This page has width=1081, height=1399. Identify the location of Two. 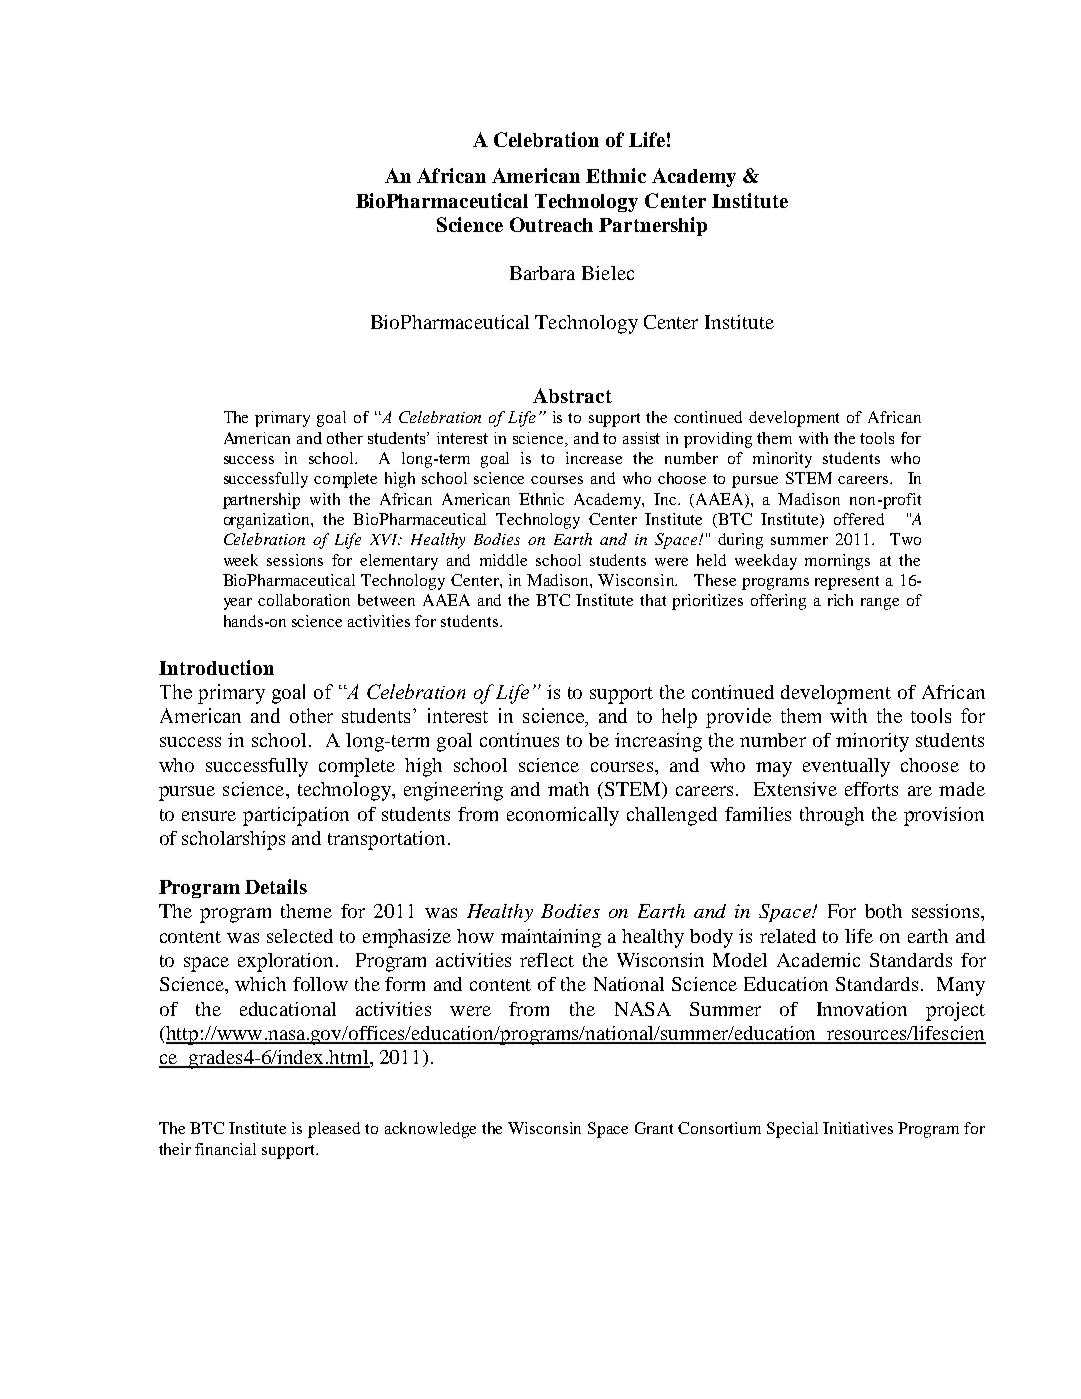
(905, 539).
